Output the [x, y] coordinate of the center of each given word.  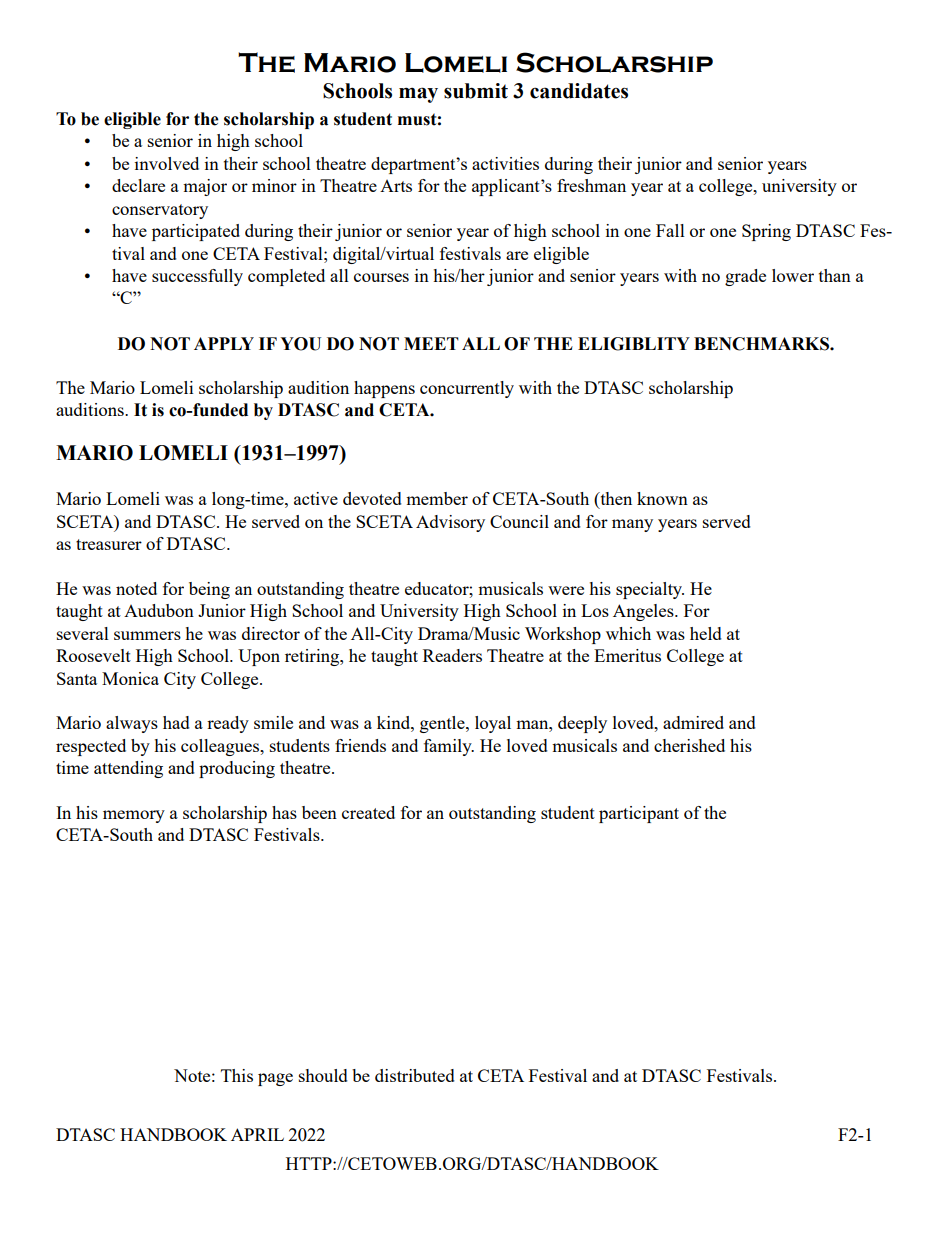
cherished [689, 745]
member [437, 498]
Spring [766, 232]
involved [167, 163]
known [662, 498]
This [237, 1075]
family [449, 747]
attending [128, 769]
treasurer [109, 544]
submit [476, 91]
